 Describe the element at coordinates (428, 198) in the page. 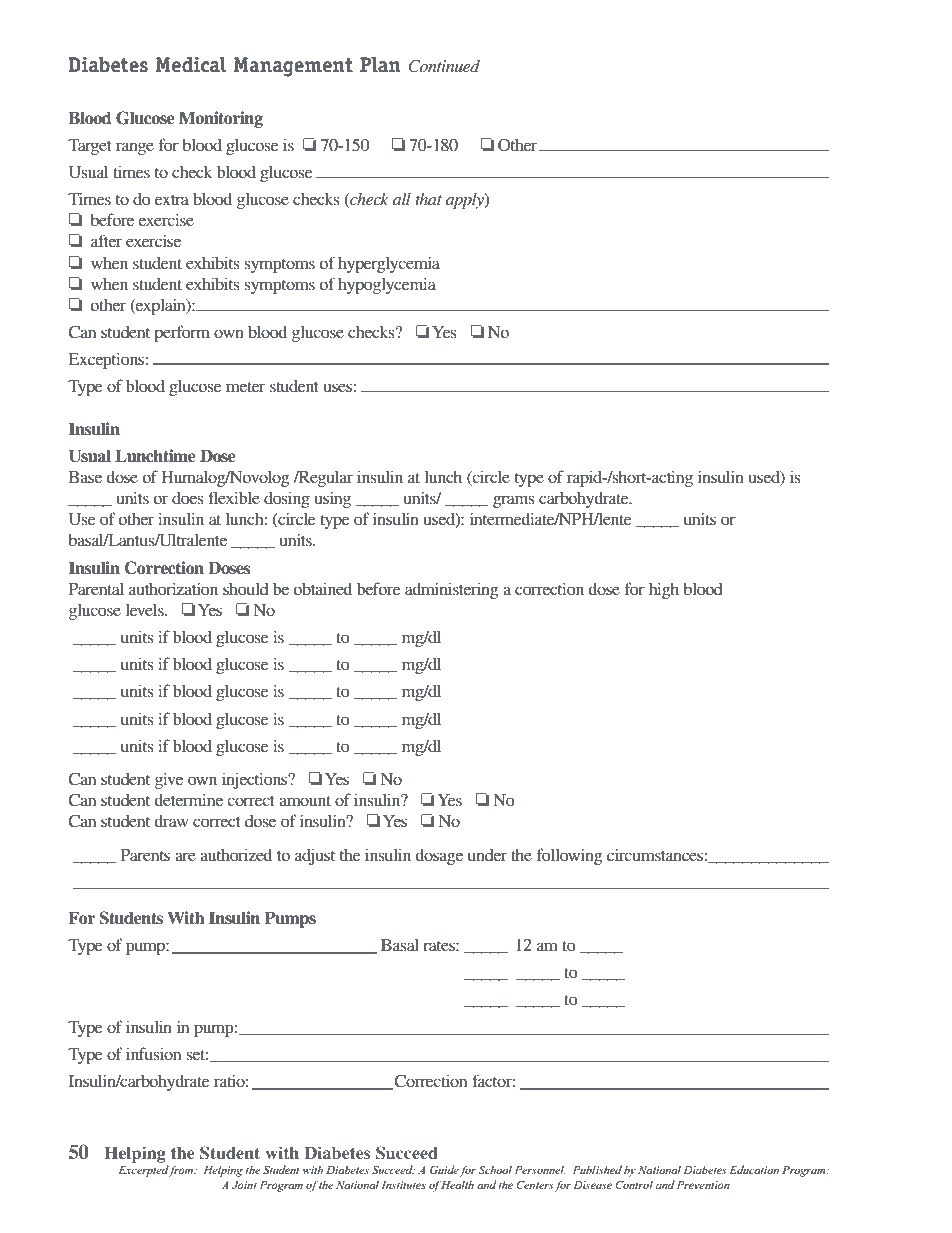

I see `that` at that location.
